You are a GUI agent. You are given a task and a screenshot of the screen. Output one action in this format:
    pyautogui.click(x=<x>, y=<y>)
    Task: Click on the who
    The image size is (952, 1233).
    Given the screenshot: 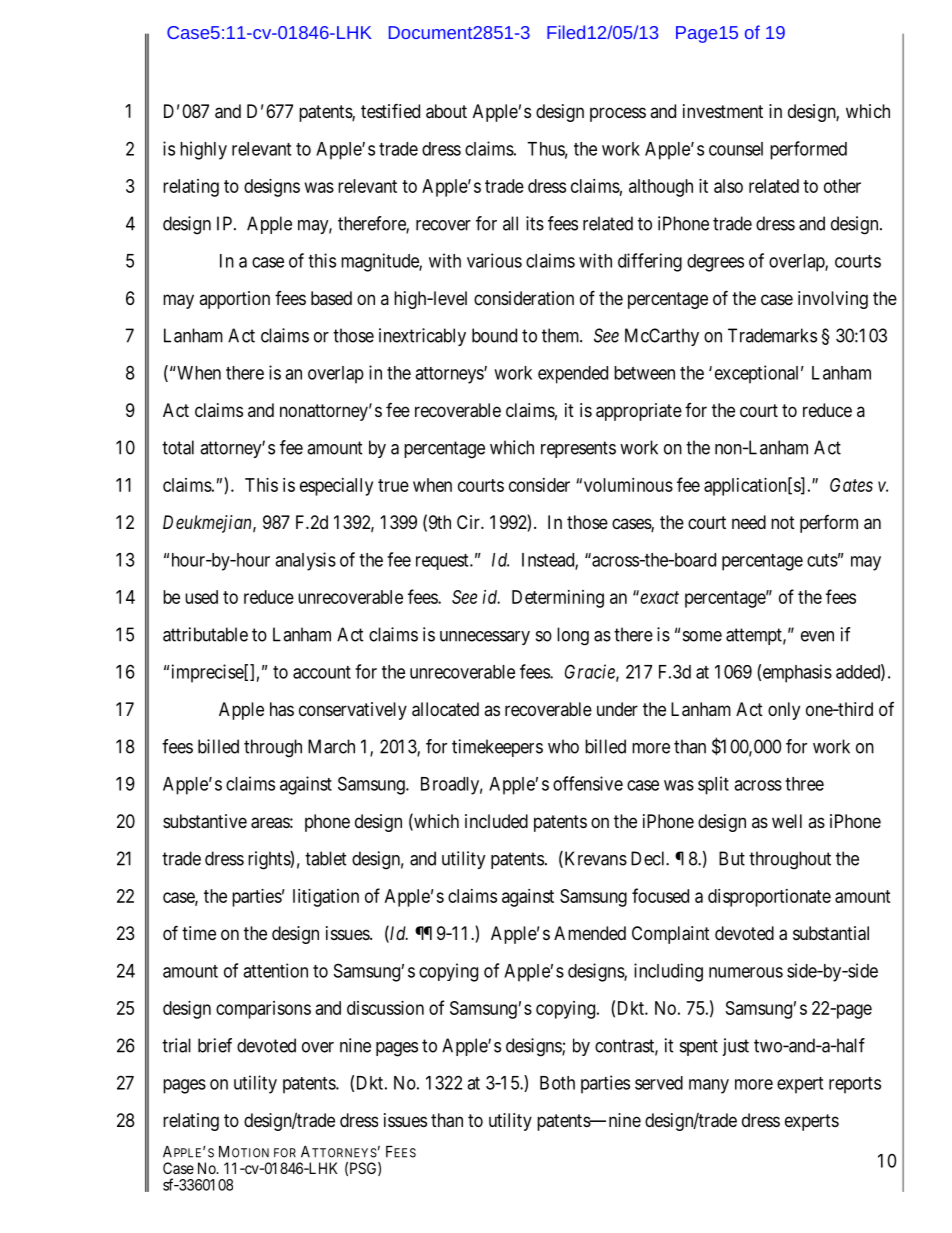 What is the action you would take?
    pyautogui.click(x=563, y=746)
